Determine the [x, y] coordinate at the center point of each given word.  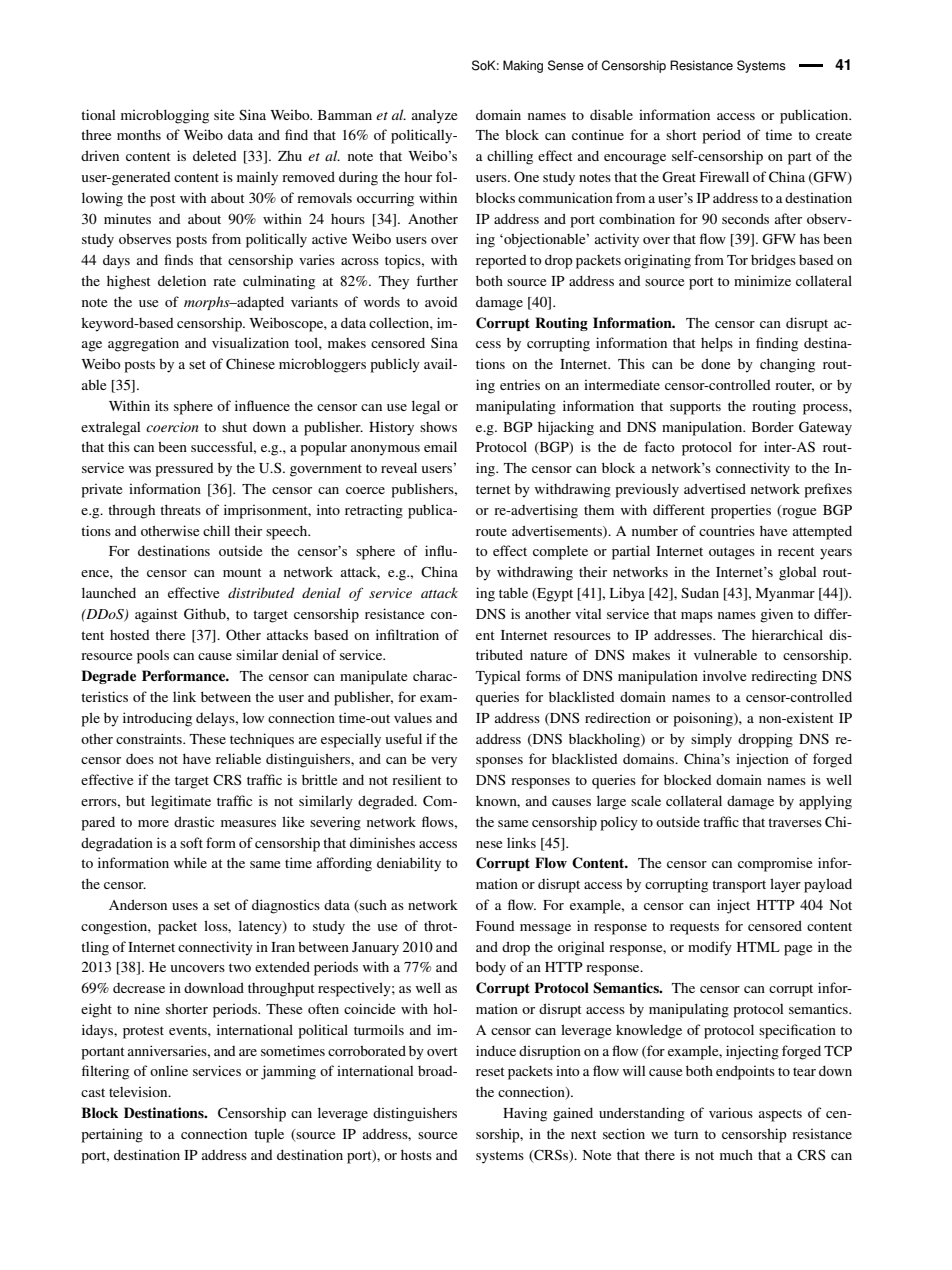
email [440, 446]
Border [773, 427]
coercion [172, 427]
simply [711, 740]
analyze [434, 116]
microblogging [165, 116]
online [169, 1070]
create [834, 135]
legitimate [181, 802]
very [444, 762]
